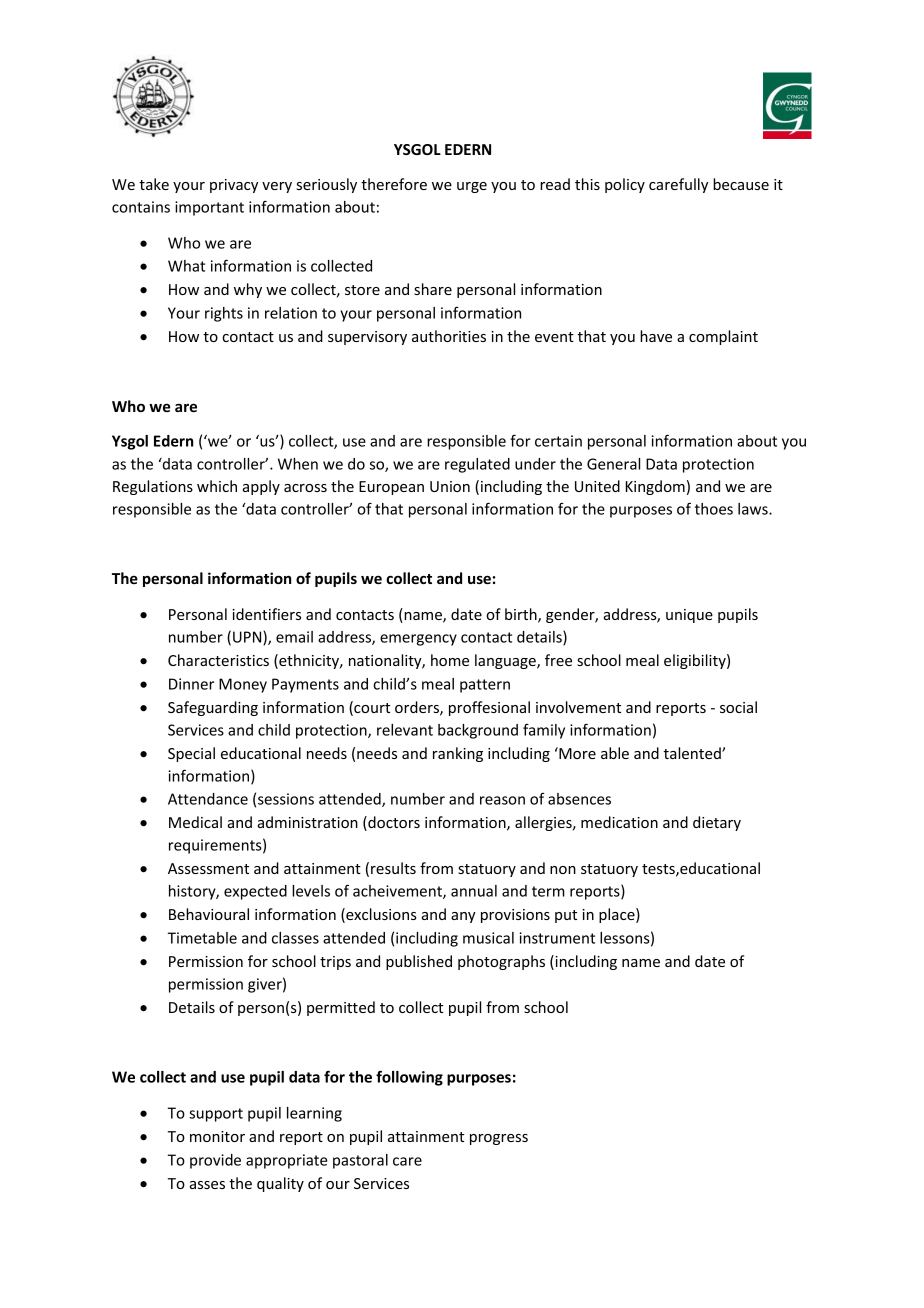 This screenshot has width=924, height=1308. I want to click on which, so click(217, 486).
